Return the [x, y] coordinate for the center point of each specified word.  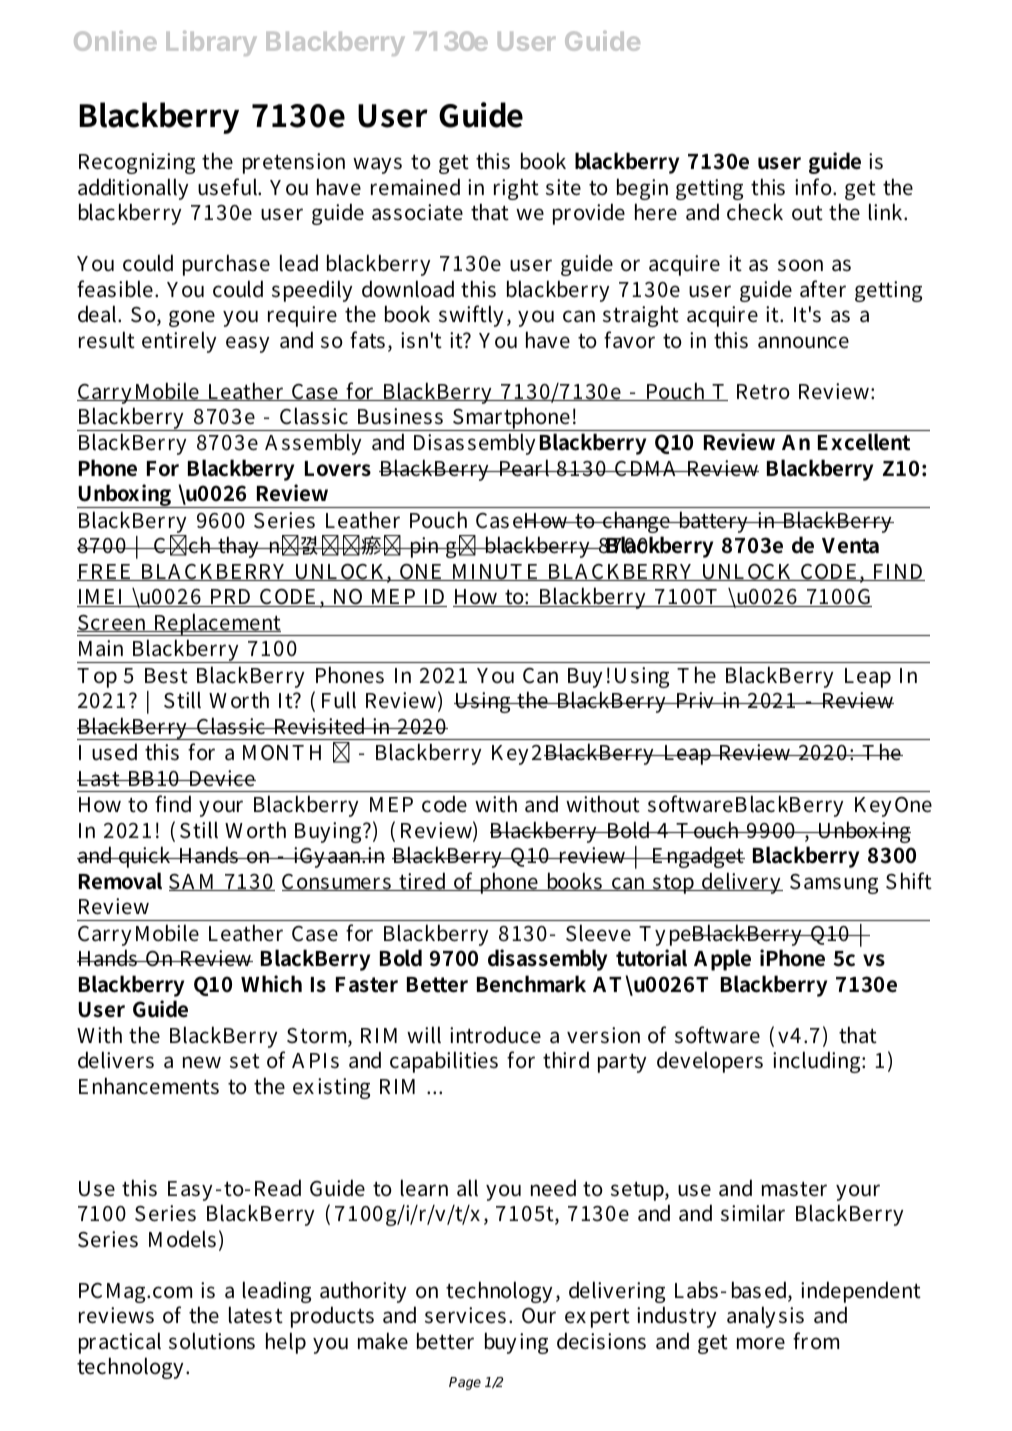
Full [339, 700]
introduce [495, 1035]
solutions [212, 1341]
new [202, 1062]
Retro [763, 392]
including [818, 1062]
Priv [696, 700]
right [516, 189]
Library [211, 43]
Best [166, 676]
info [814, 187]
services [465, 1315]
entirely [179, 342]
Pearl [525, 468]
